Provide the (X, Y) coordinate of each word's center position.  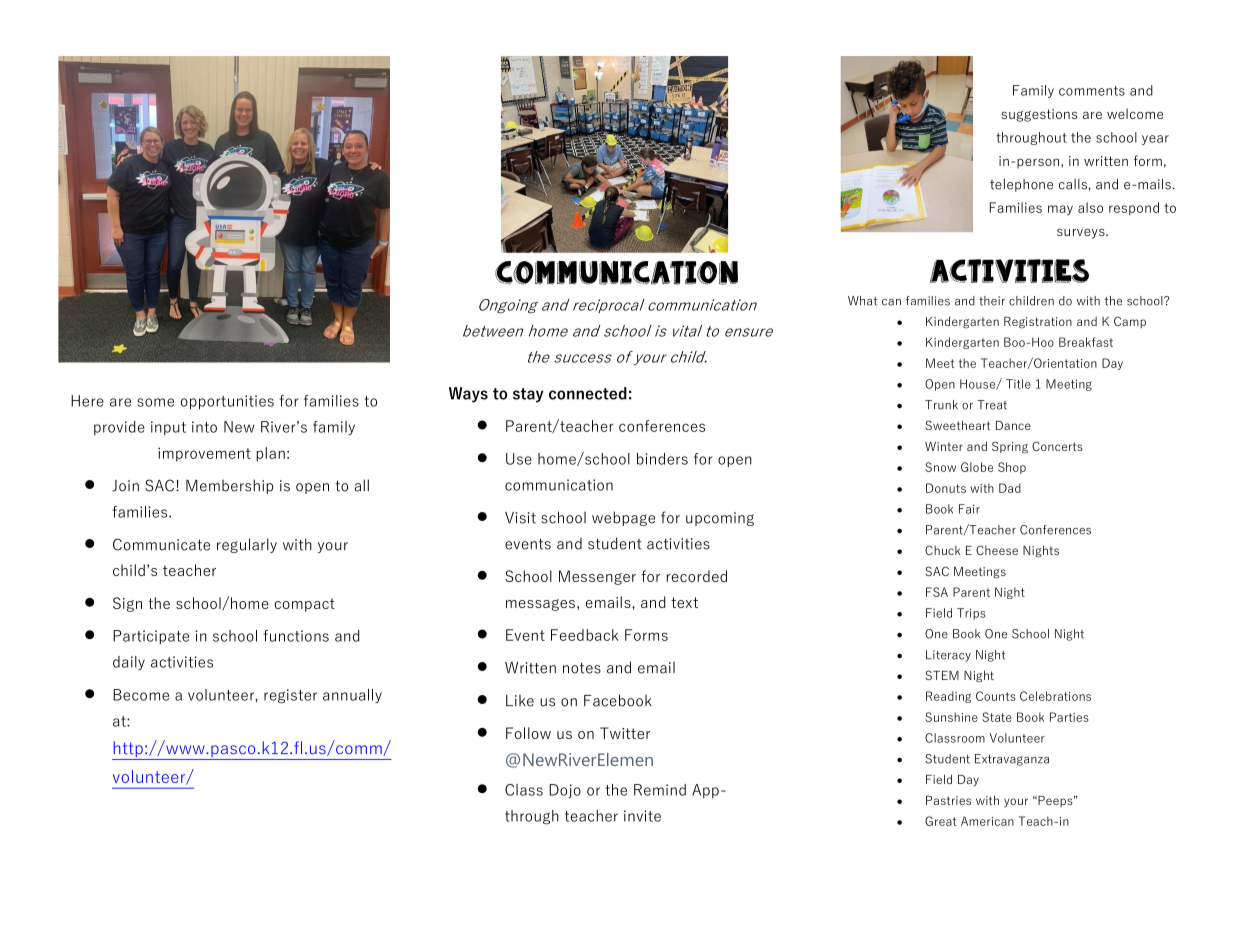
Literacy (948, 656)
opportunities (227, 402)
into (204, 427)
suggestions (1039, 115)
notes (582, 668)
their (992, 301)
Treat (992, 405)
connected (588, 393)
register (290, 696)
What (862, 301)
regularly (247, 545)
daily (129, 663)
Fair (969, 509)
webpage (623, 518)
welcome (1135, 113)
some (155, 402)
